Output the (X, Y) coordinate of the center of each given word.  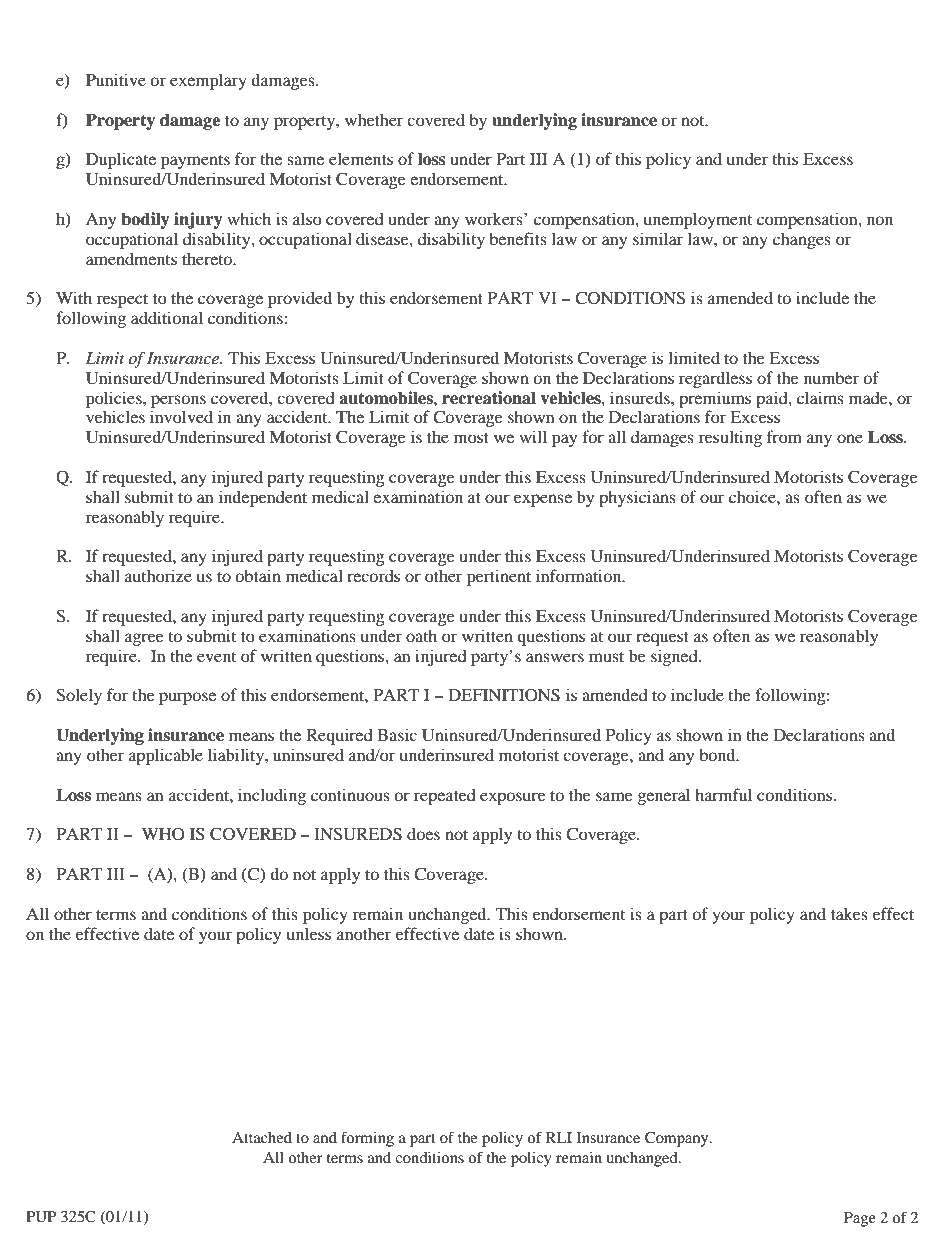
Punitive (116, 79)
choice (753, 496)
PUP (41, 1217)
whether (374, 119)
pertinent (499, 577)
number (831, 377)
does (423, 833)
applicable (166, 756)
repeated (445, 796)
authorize (158, 575)
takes (849, 913)
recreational (489, 398)
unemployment (698, 220)
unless (309, 933)
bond (718, 754)
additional (167, 317)
